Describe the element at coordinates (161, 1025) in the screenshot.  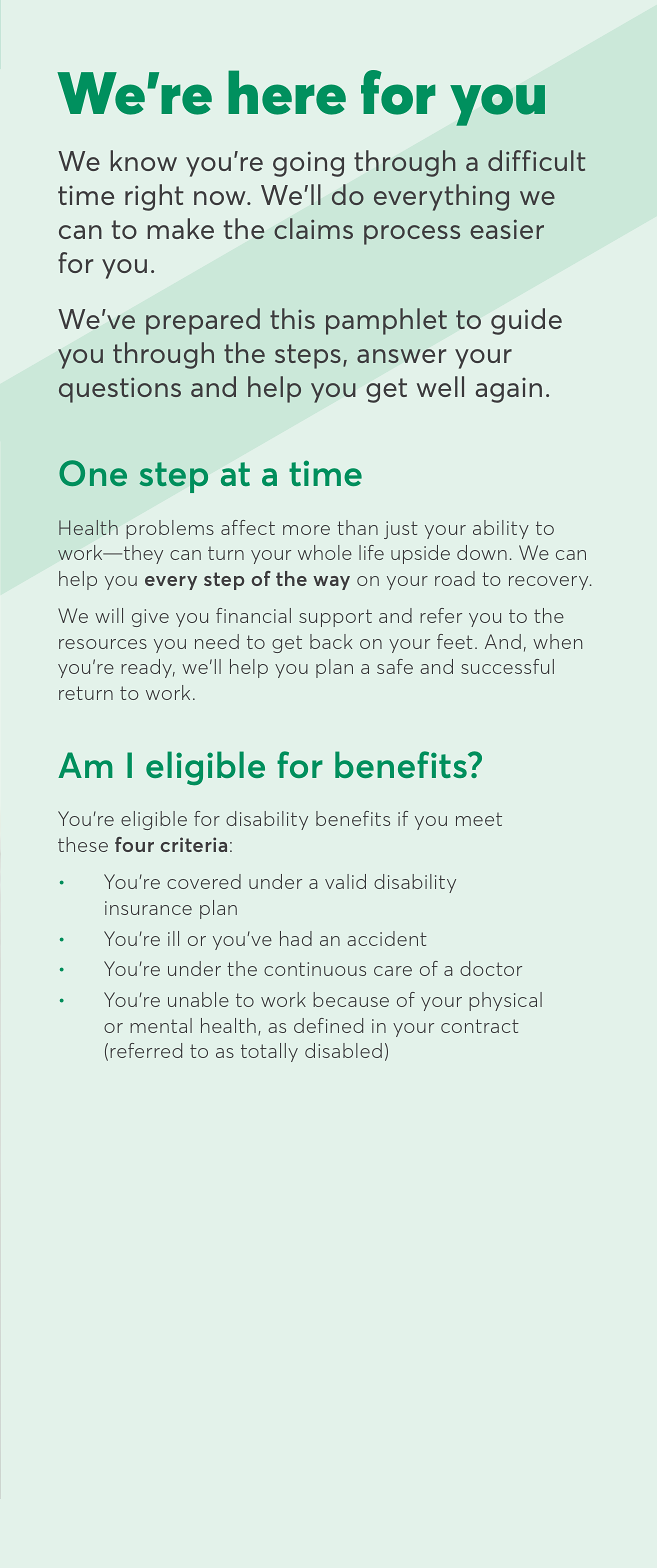
I see `mental` at that location.
